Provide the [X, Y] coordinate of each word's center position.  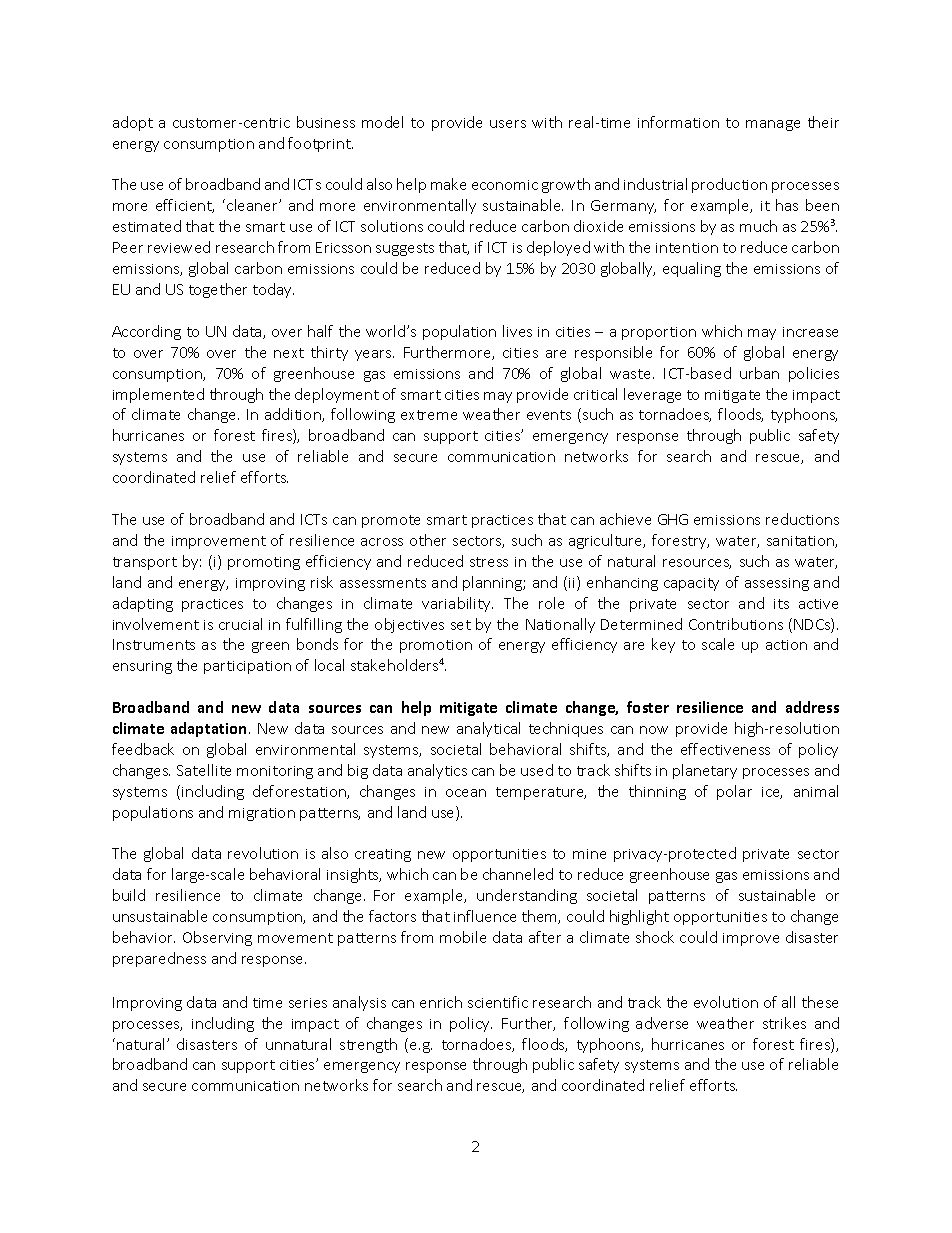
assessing [777, 584]
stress [489, 562]
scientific [498, 1002]
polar [734, 792]
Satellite [204, 770]
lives [517, 331]
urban [759, 373]
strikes [784, 1023]
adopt [133, 123]
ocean [466, 793]
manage [773, 125]
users [508, 124]
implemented [158, 395]
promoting [264, 563]
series [308, 1003]
